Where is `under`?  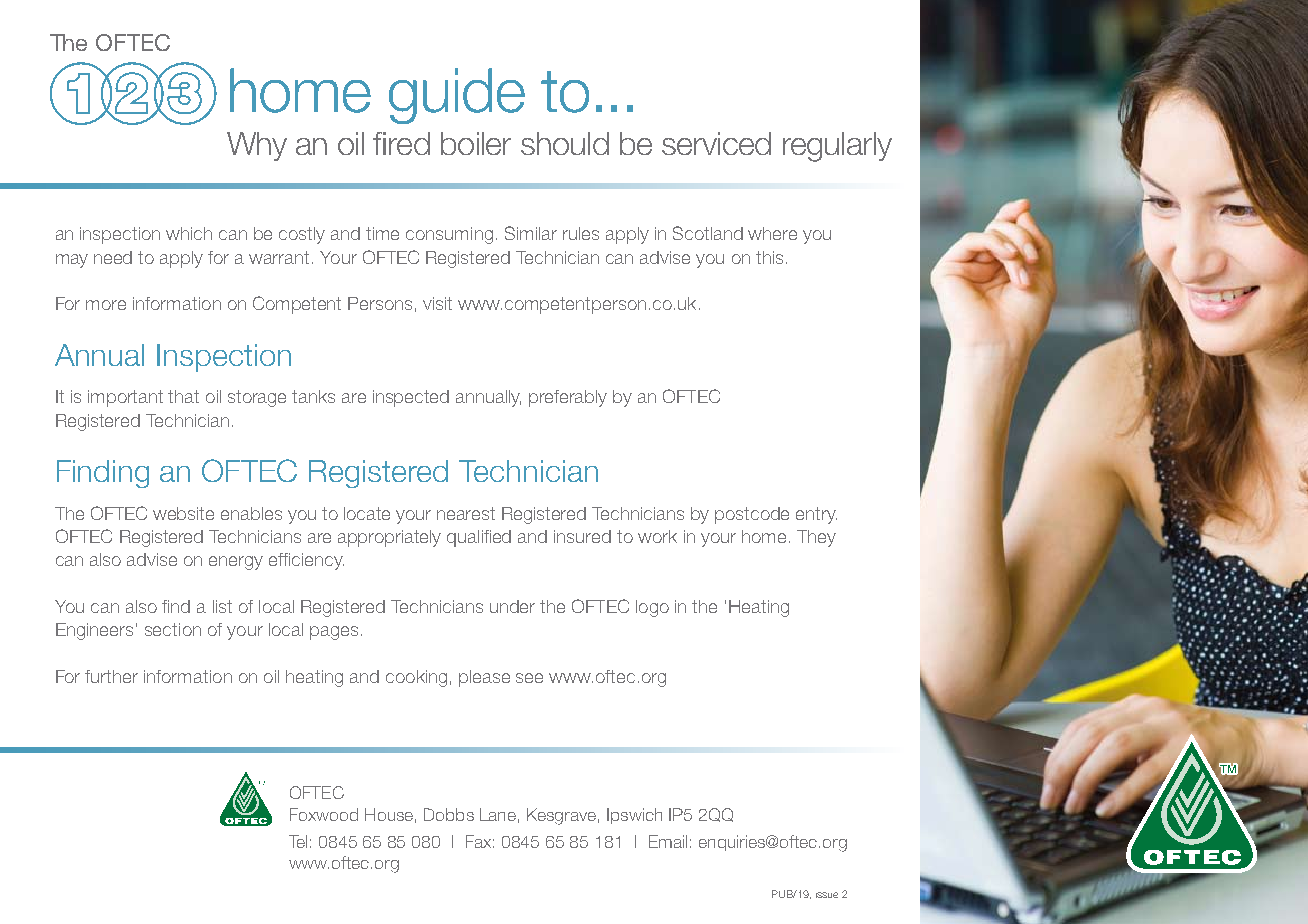
under is located at coordinates (512, 606).
